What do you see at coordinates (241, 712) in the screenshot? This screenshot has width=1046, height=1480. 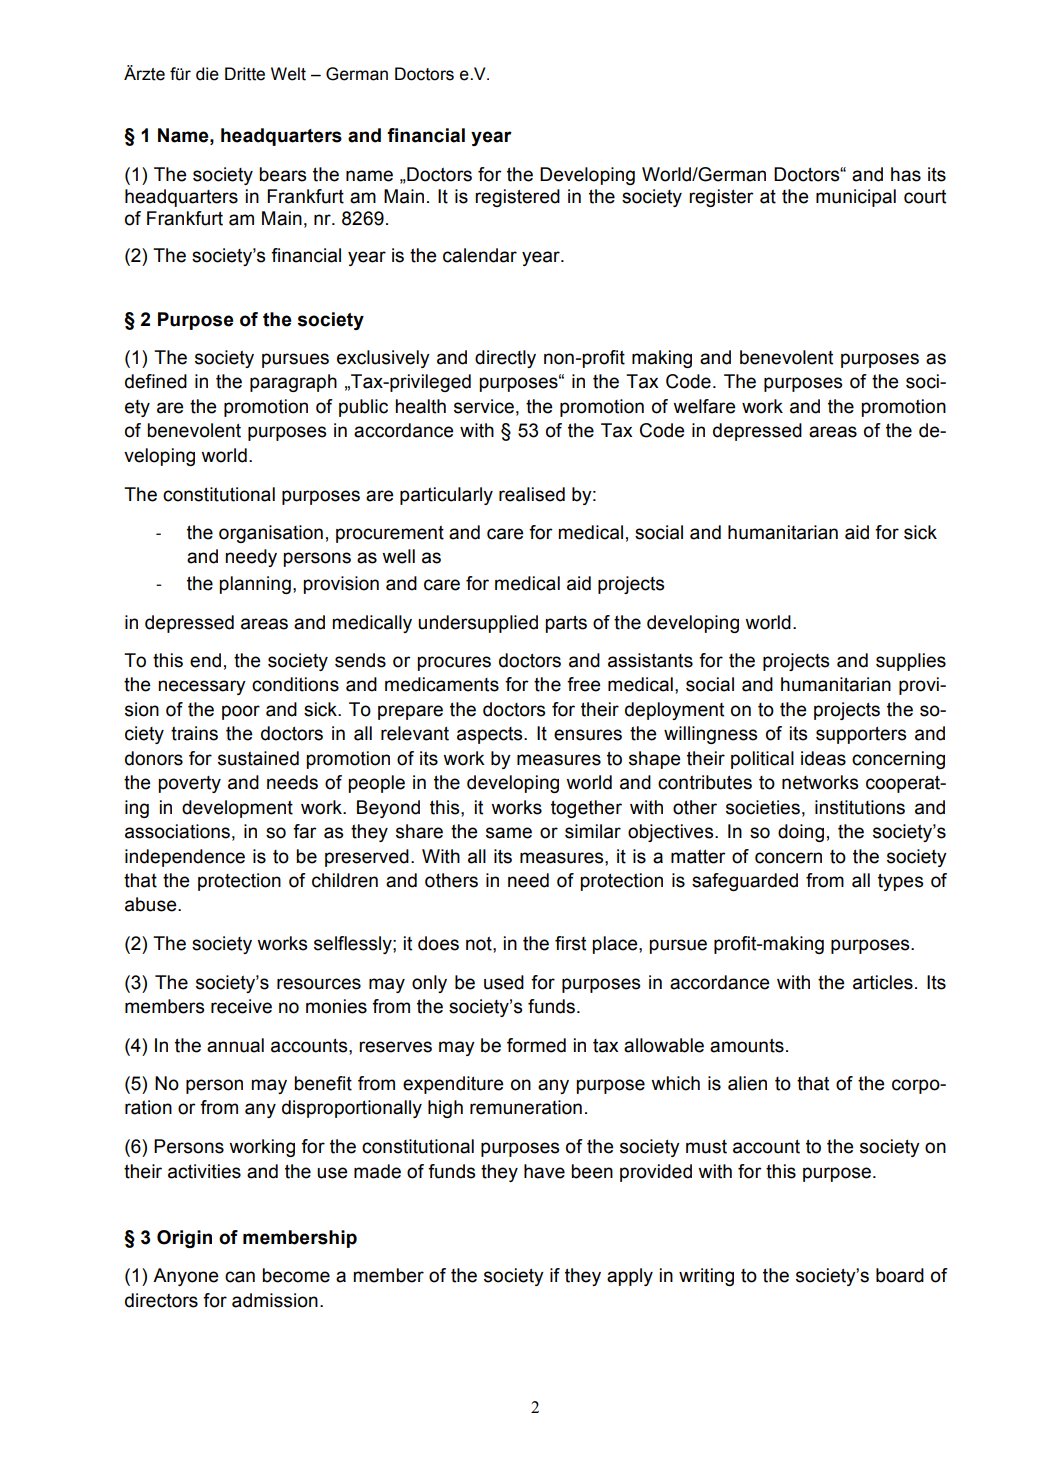 I see `poor` at bounding box center [241, 712].
